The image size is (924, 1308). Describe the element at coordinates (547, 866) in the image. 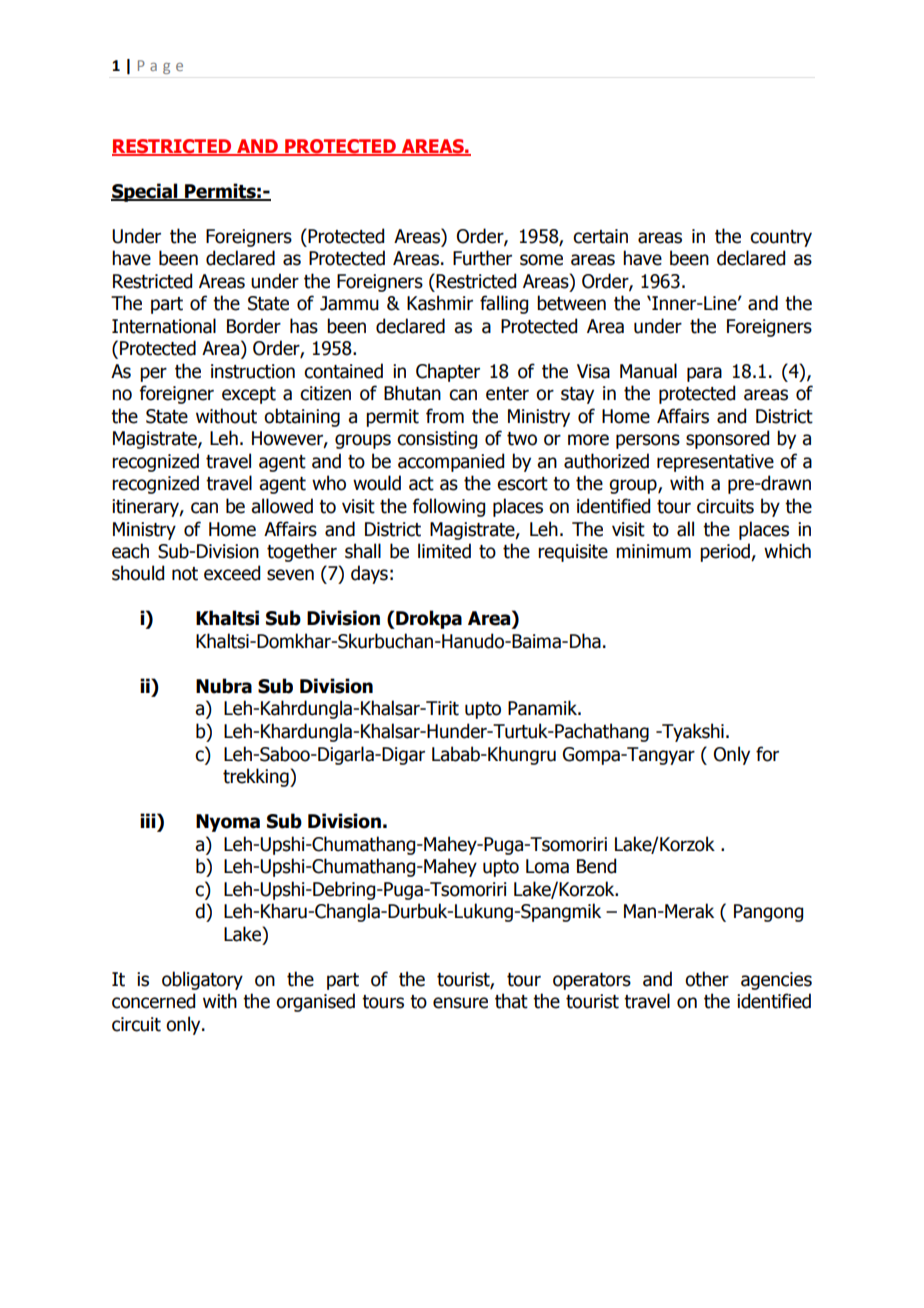

I see `Loma` at that location.
